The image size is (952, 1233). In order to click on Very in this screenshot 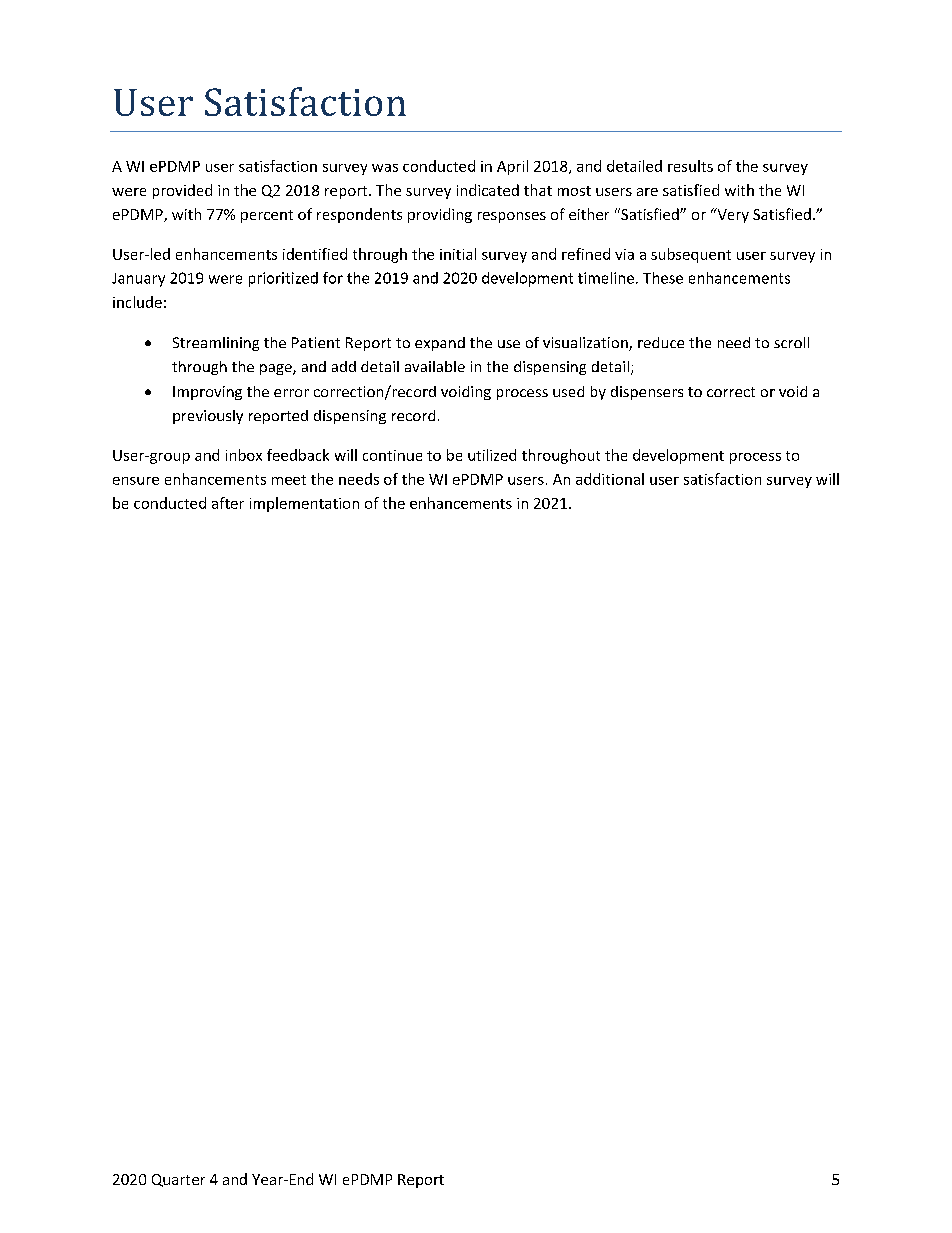, I will do `click(732, 215)`.
